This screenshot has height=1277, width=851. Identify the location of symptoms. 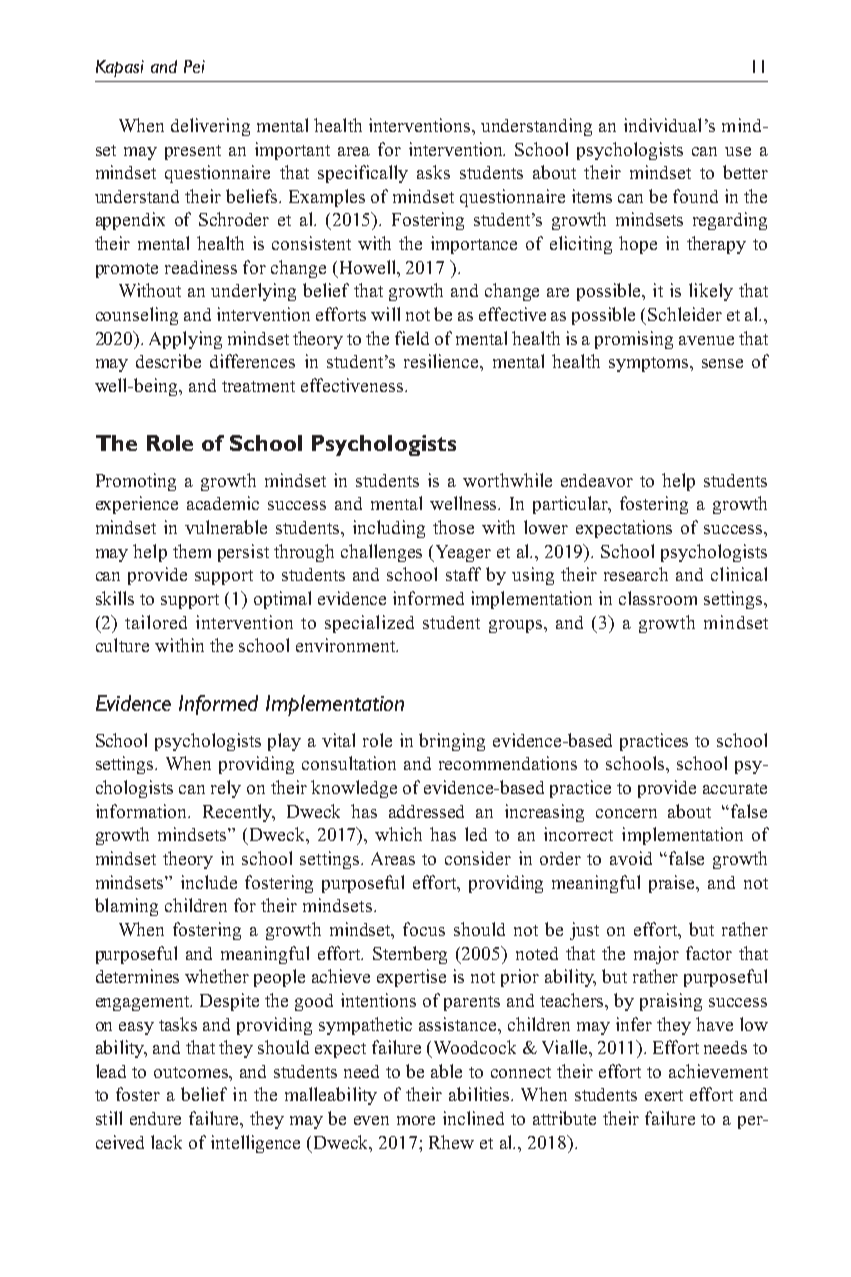
(650, 364).
